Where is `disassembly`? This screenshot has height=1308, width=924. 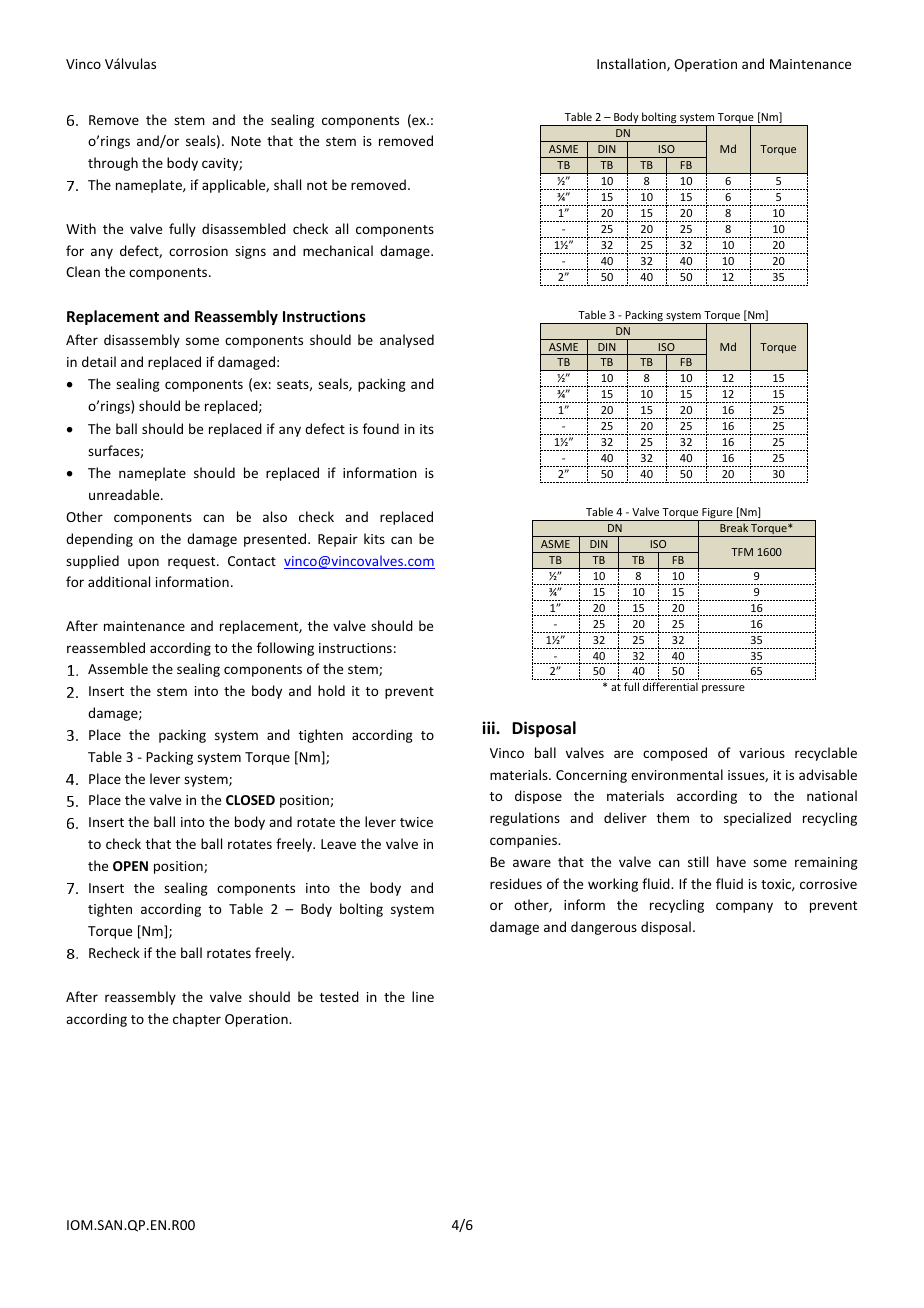 disassembly is located at coordinates (142, 341).
